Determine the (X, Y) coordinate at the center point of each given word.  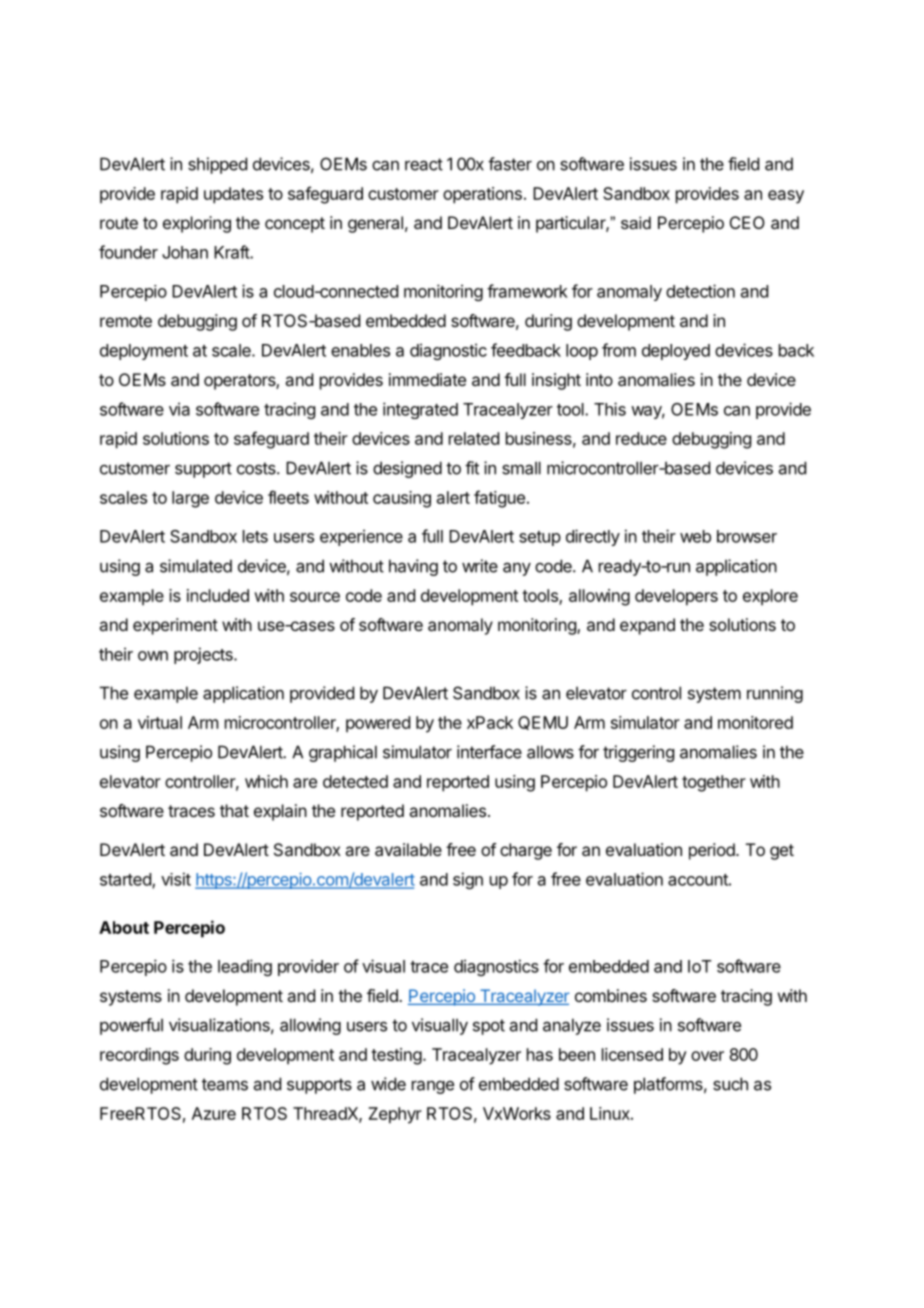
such (730, 1084)
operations (482, 195)
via (179, 409)
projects (204, 655)
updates (233, 195)
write (480, 566)
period (713, 851)
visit (176, 879)
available (408, 849)
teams (225, 1084)
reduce (641, 438)
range (433, 1087)
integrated (420, 410)
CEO (747, 222)
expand (647, 626)
